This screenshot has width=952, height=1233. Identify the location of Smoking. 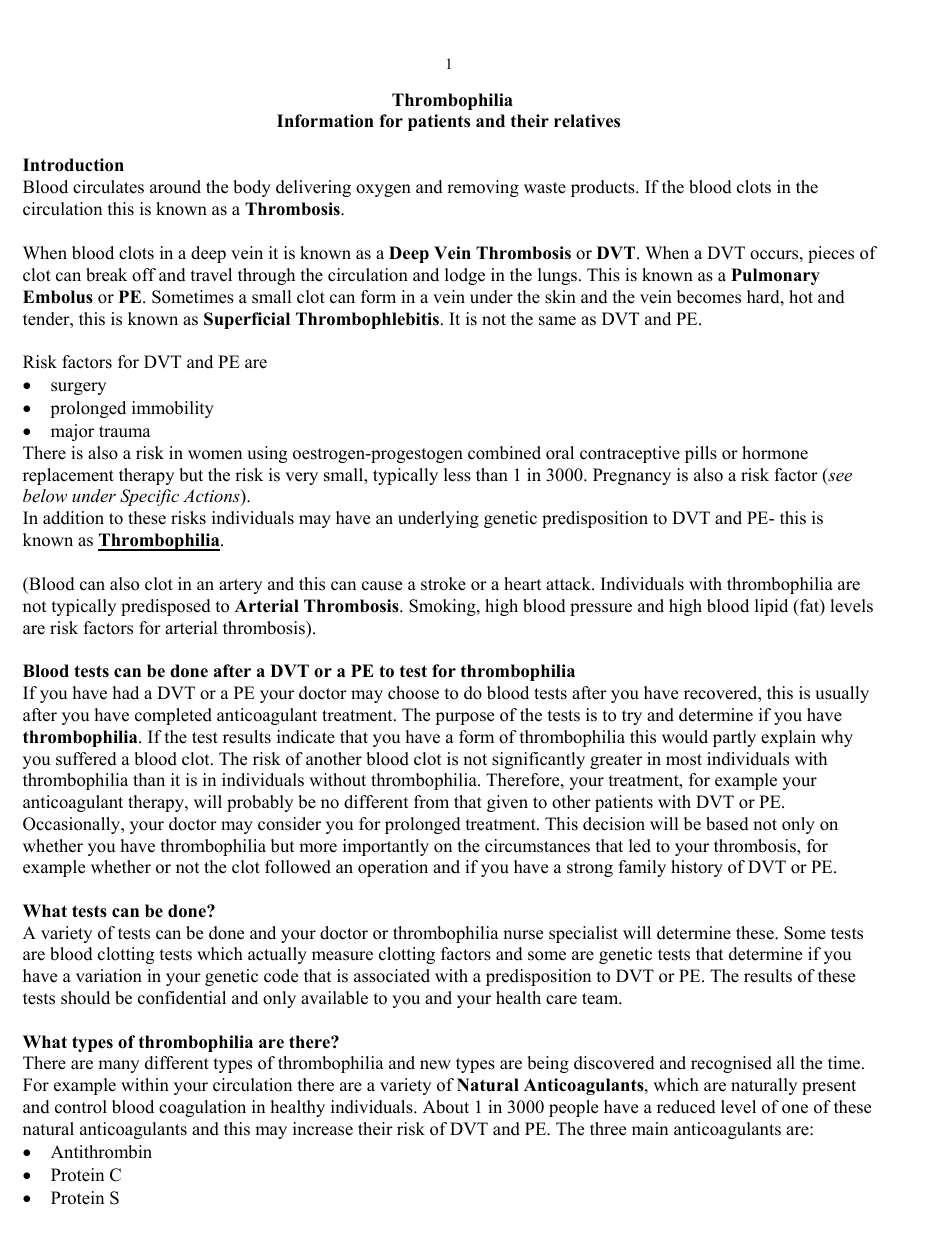
(443, 607).
